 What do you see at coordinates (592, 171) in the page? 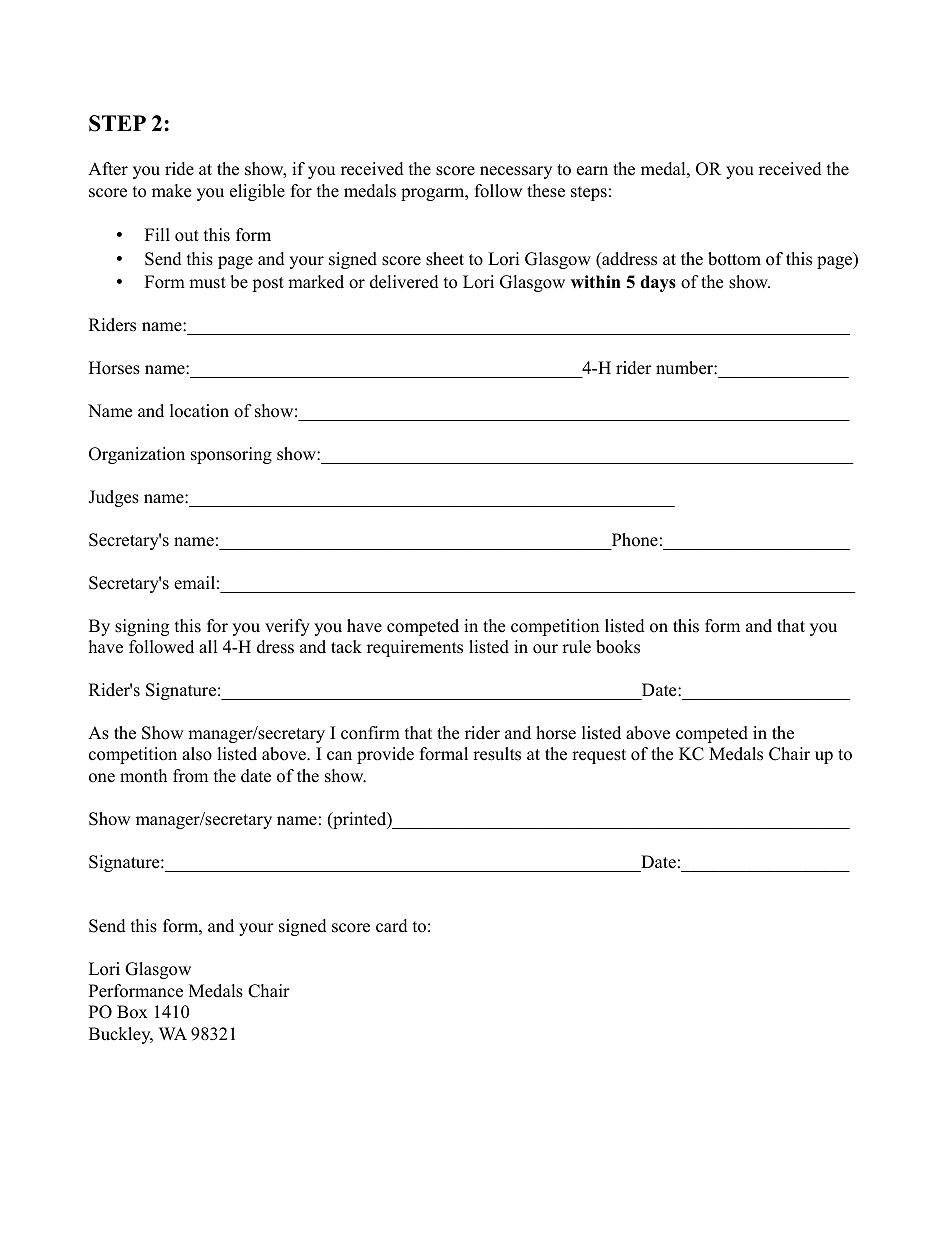
I see `earn` at bounding box center [592, 171].
